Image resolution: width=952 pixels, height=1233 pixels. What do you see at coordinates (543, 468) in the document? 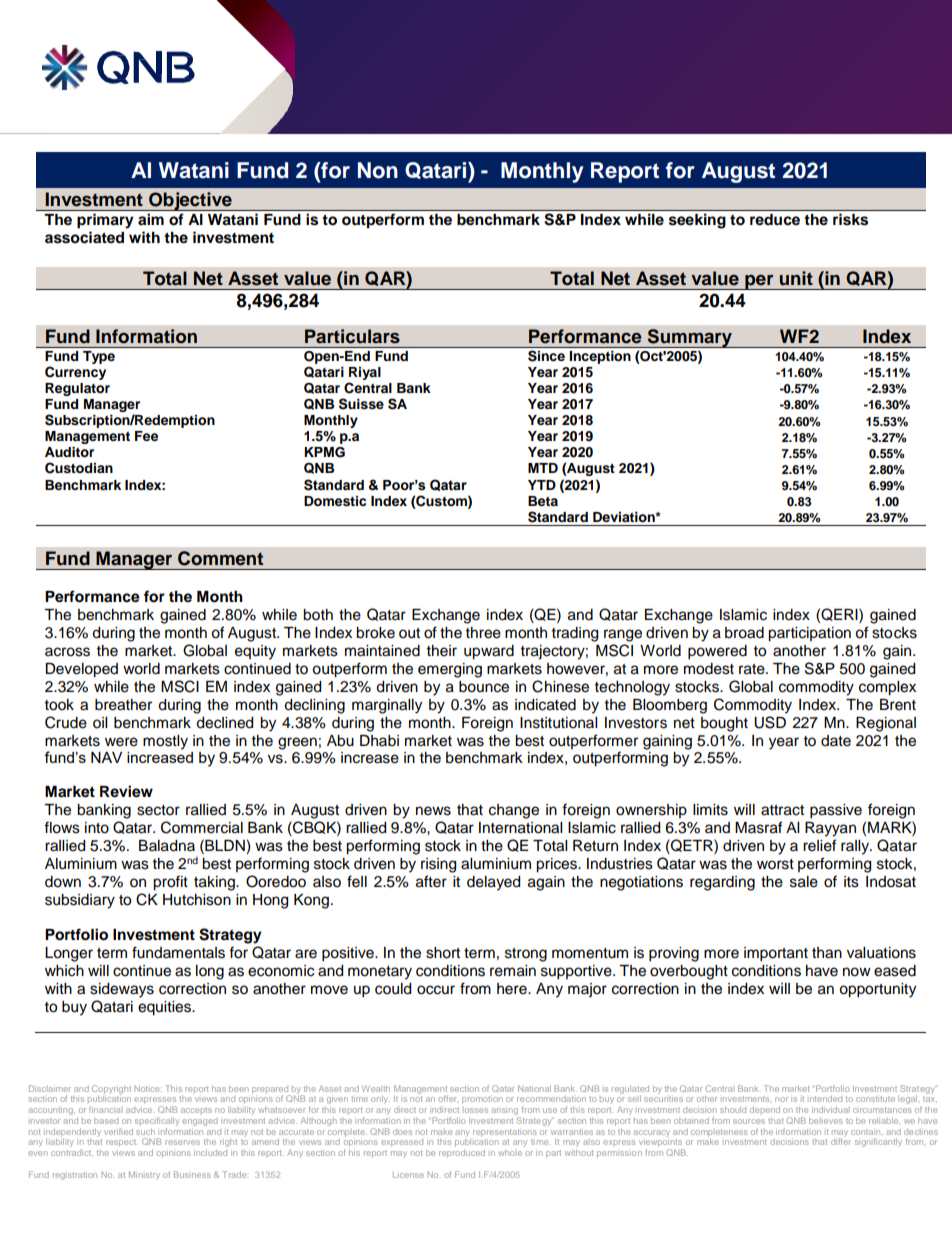
I see `MTD` at bounding box center [543, 468].
